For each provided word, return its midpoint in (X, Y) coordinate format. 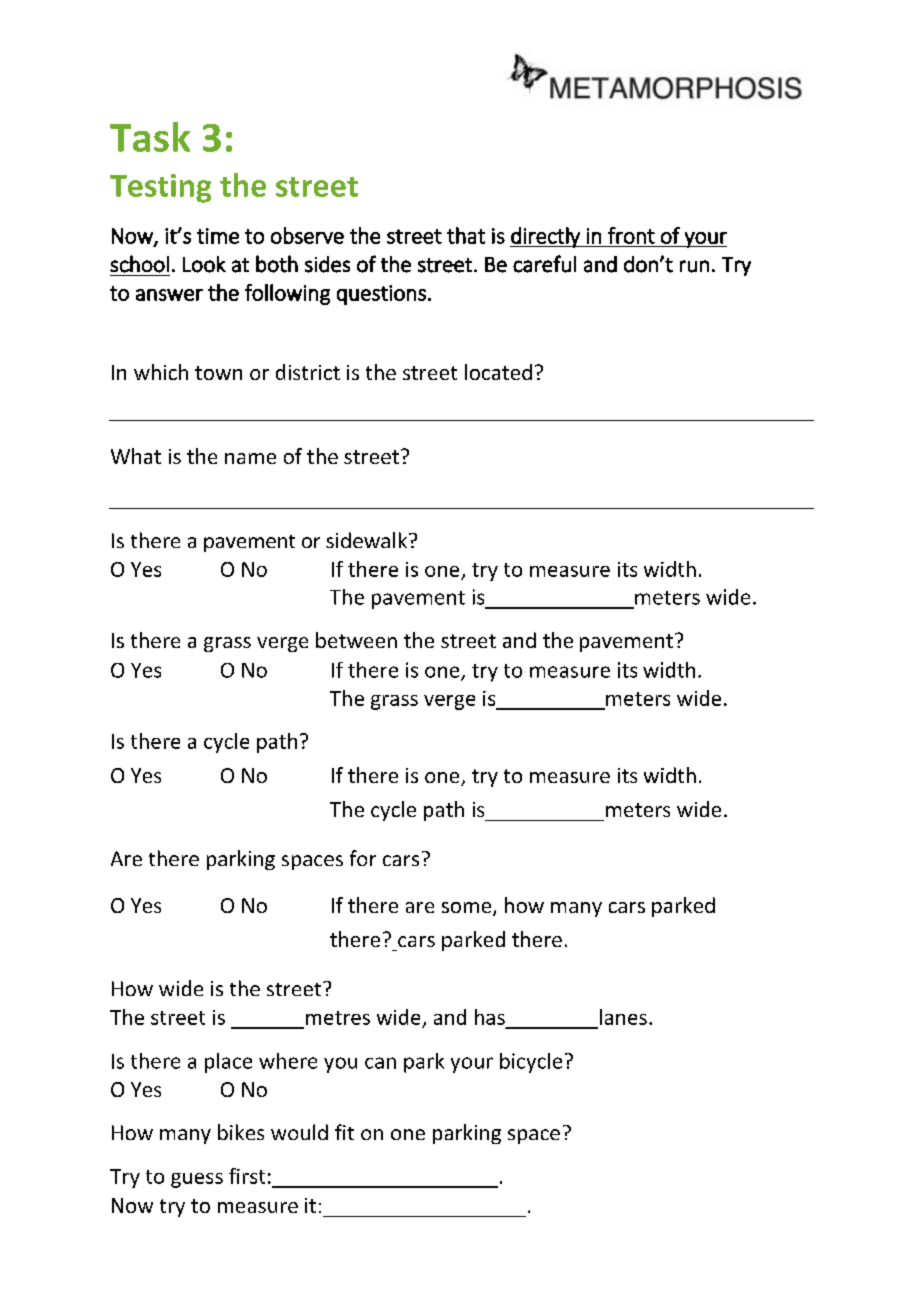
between (356, 640)
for (363, 858)
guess (197, 1180)
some (468, 909)
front (631, 235)
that (466, 235)
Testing (160, 188)
